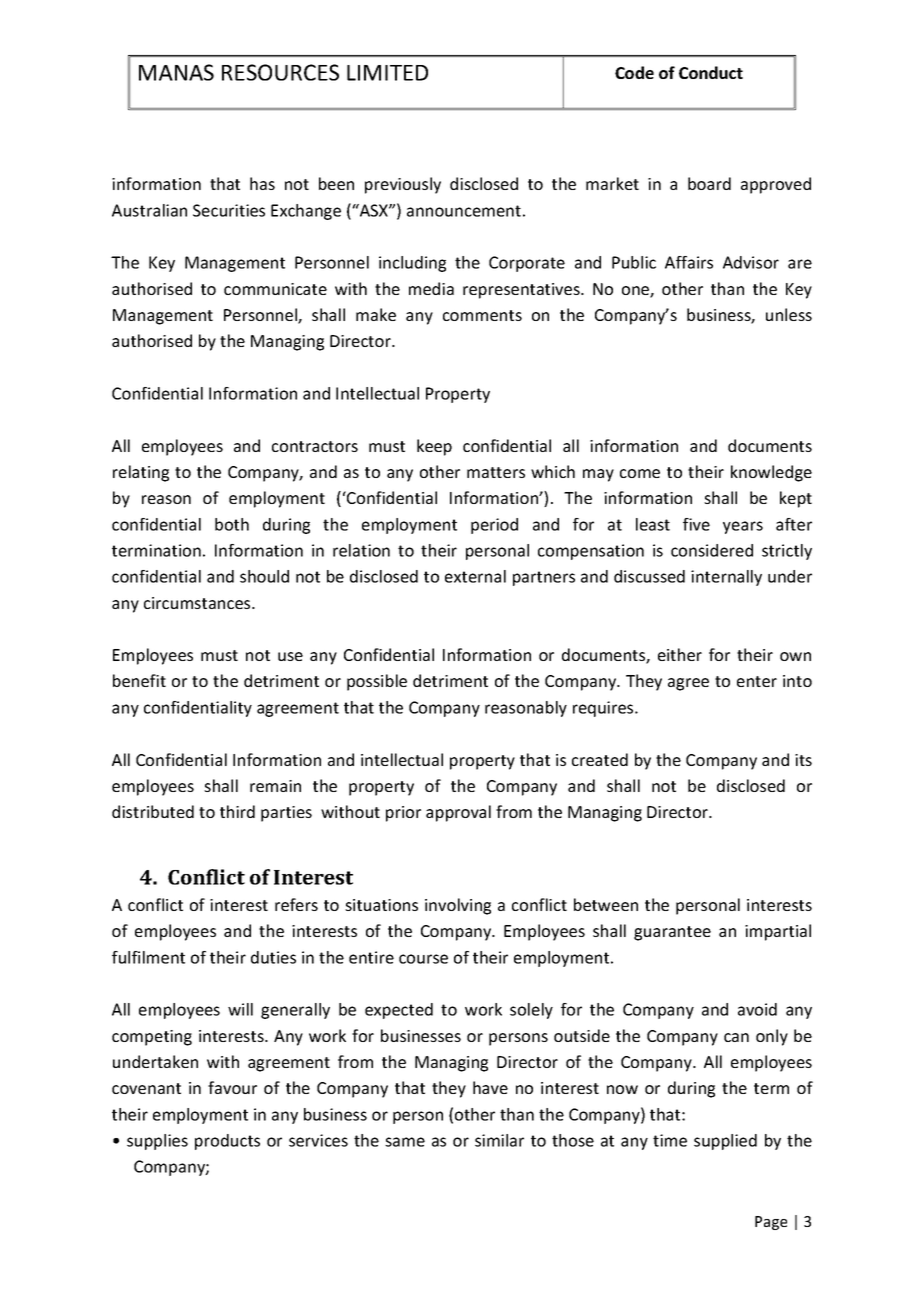 The image size is (924, 1308). Describe the element at coordinates (789, 314) in the screenshot. I see `unless` at that location.
